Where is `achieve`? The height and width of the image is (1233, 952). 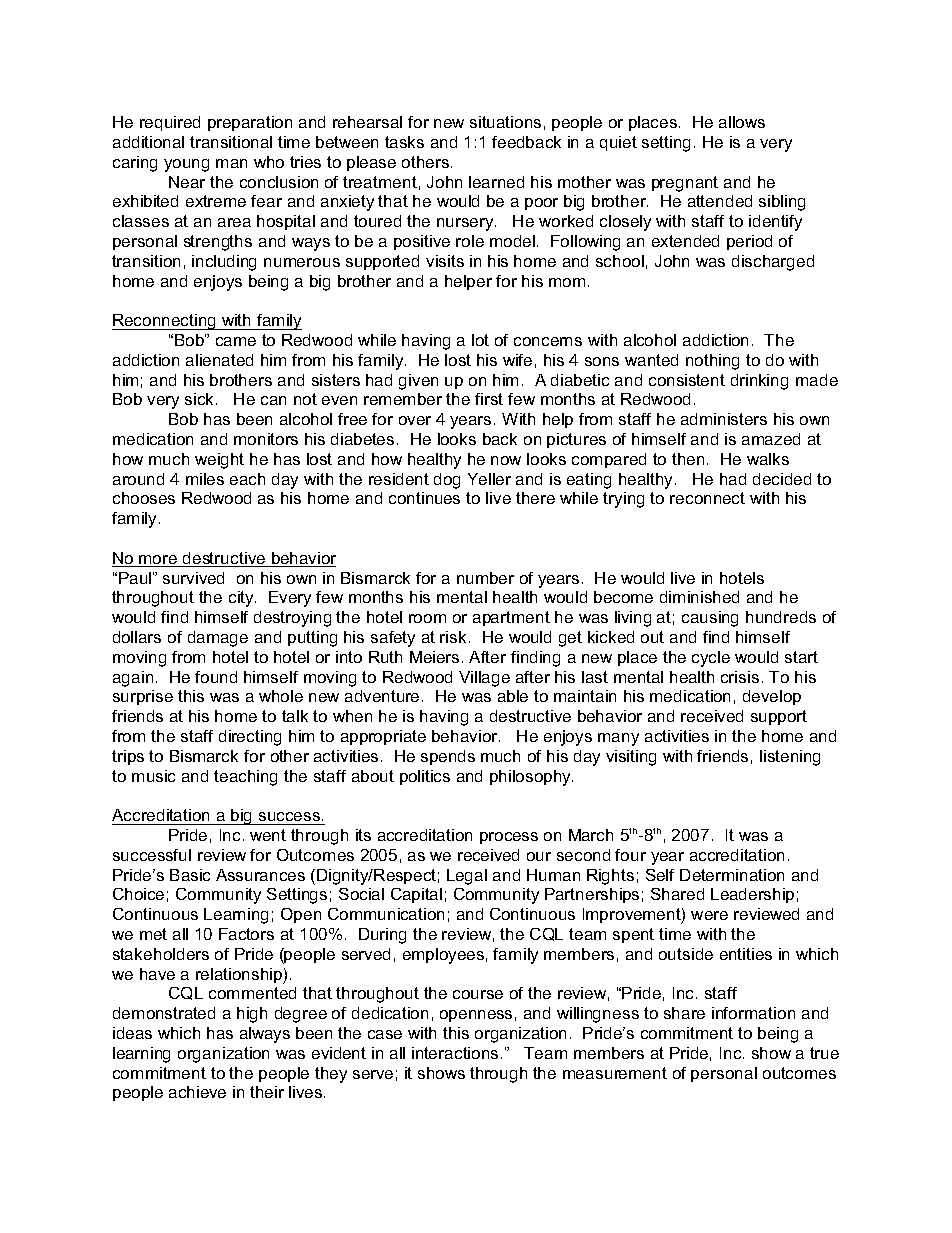 achieve is located at coordinates (197, 1092).
